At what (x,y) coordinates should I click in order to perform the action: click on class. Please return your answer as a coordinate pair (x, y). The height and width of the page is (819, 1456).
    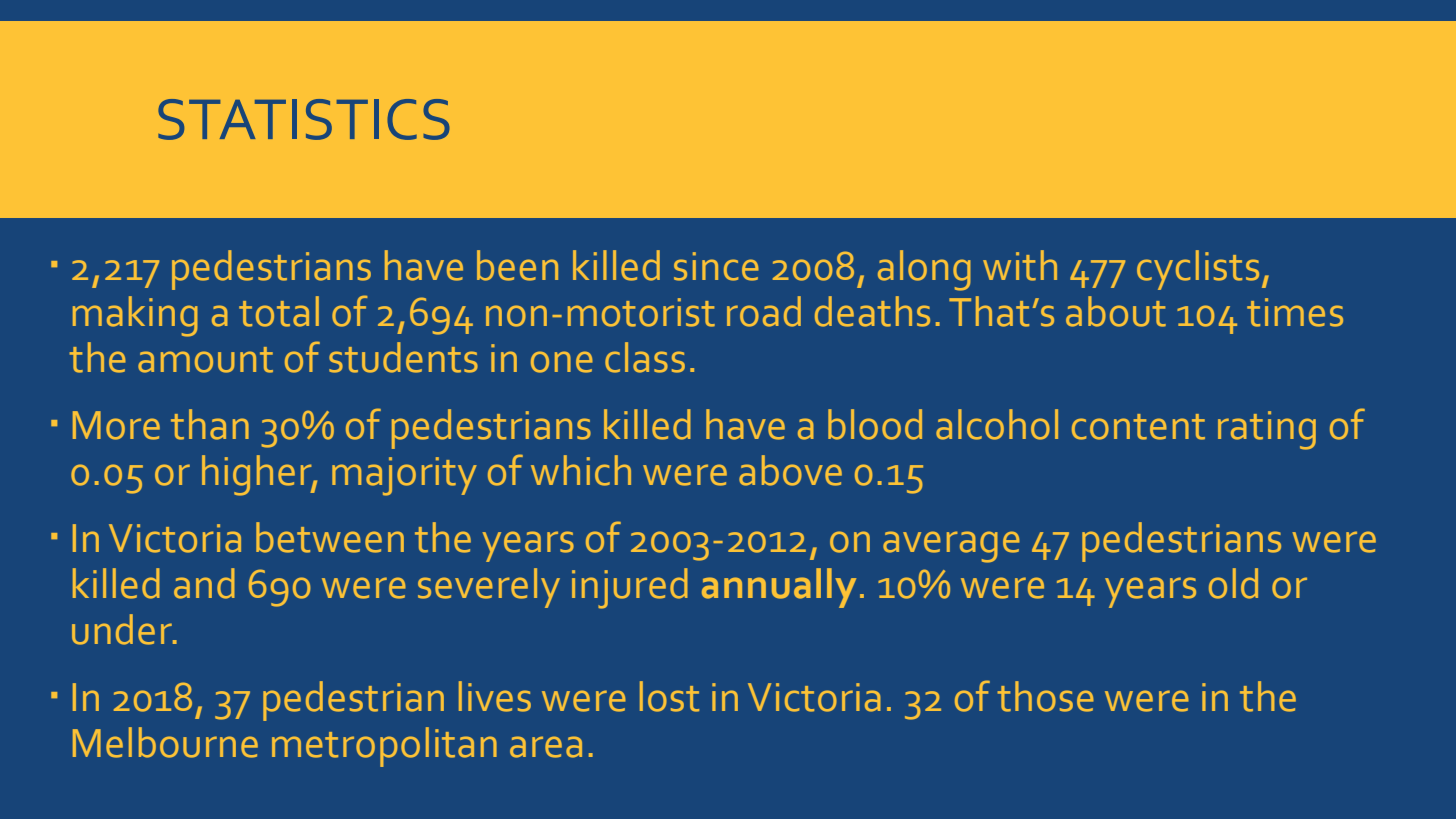
    Looking at the image, I should click on (645, 357).
